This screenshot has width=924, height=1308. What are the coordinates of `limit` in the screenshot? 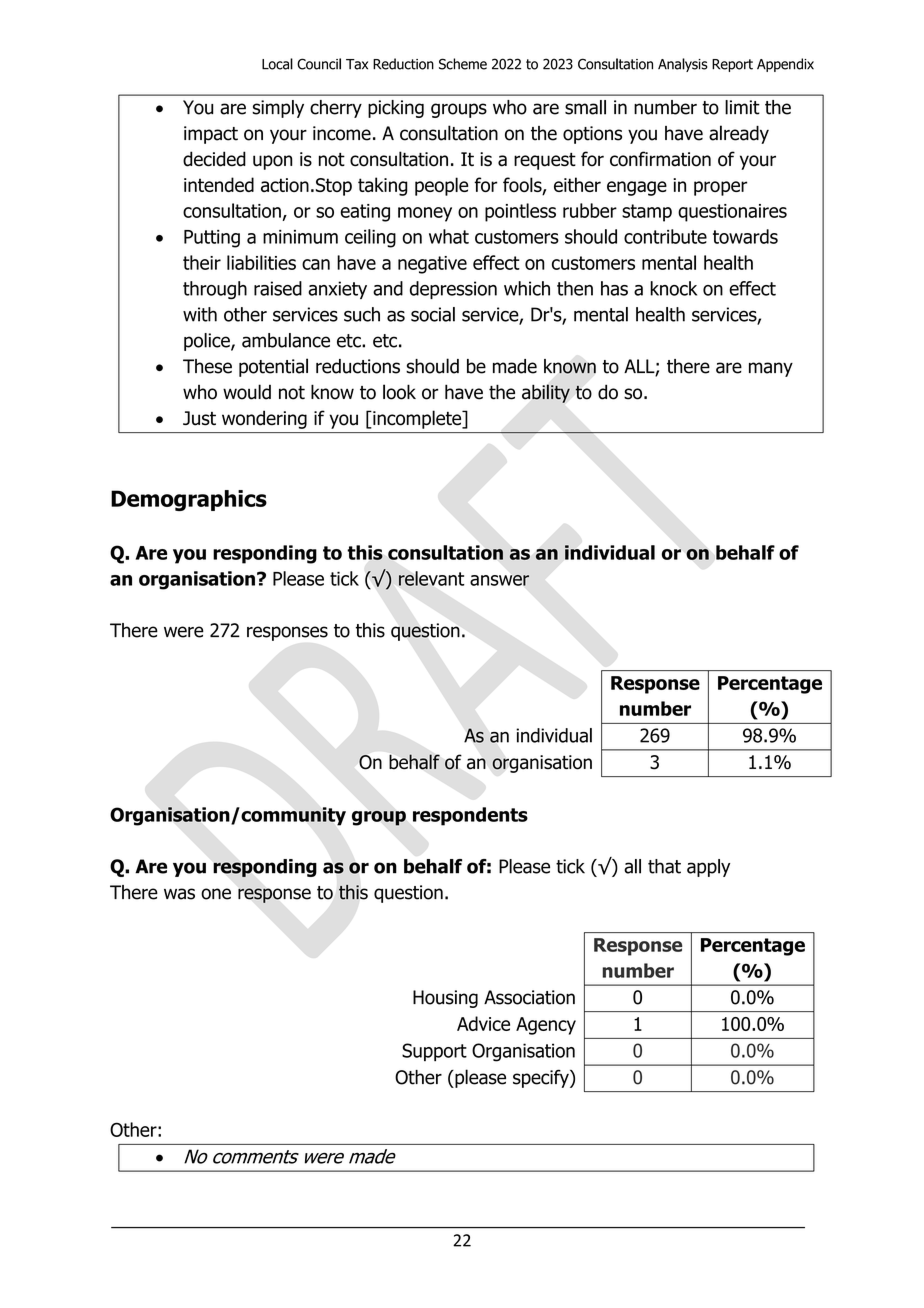 It's located at (742, 107).
